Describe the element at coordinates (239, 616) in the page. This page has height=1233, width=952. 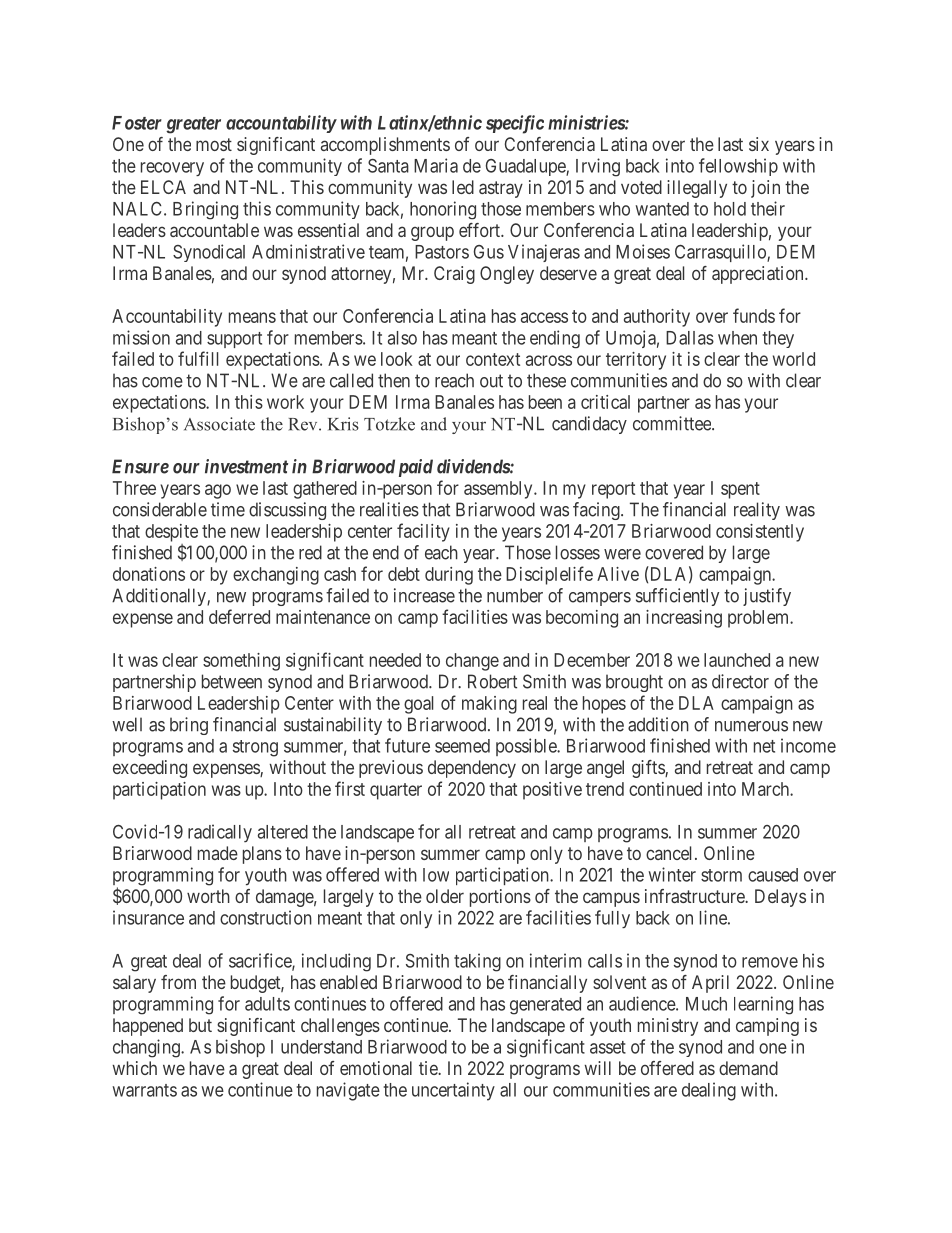
I see `deferred` at that location.
